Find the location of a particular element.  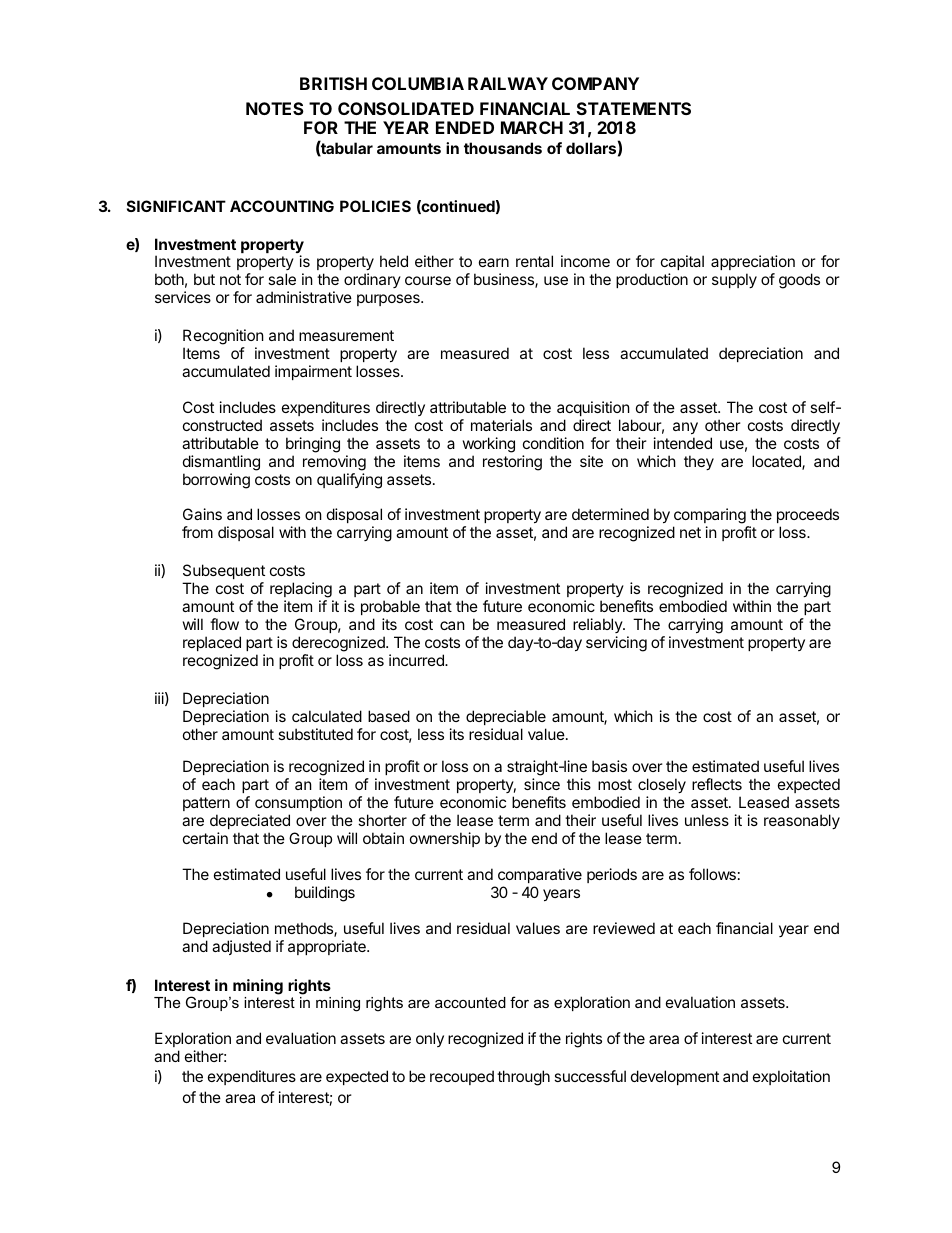

adjusted is located at coordinates (241, 947).
